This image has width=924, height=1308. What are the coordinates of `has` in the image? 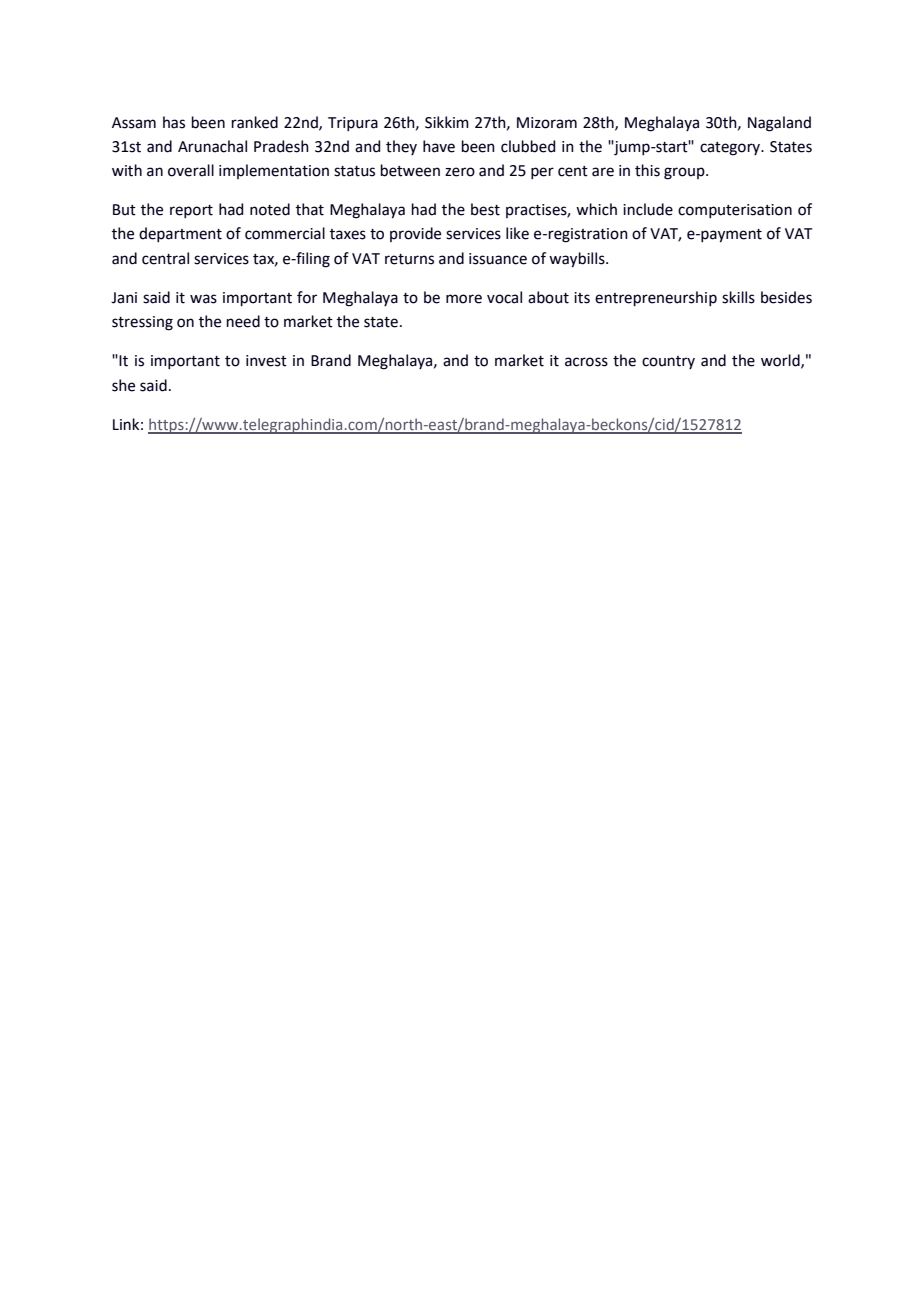 It's located at (174, 122).
